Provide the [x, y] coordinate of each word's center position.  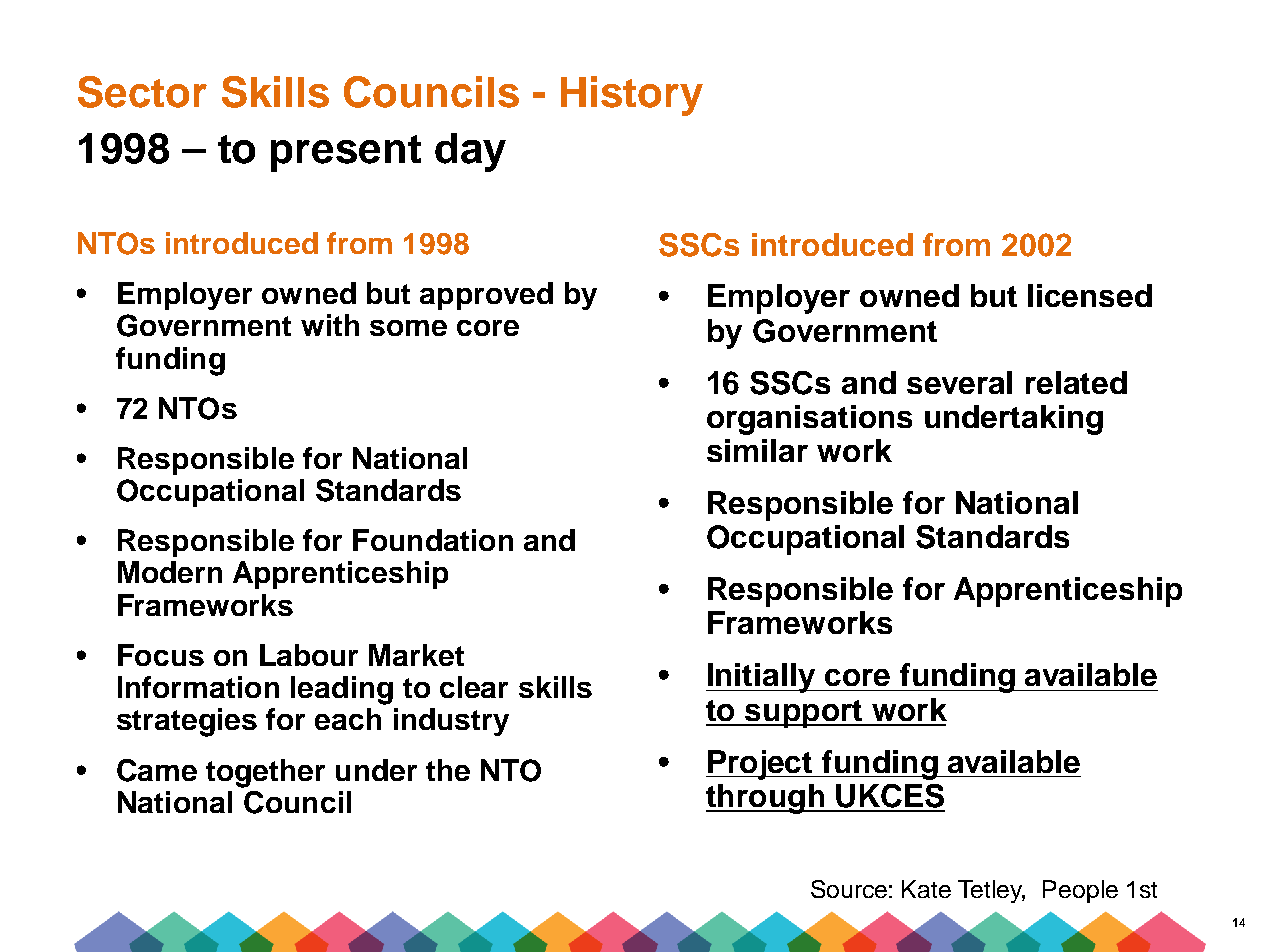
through [766, 799]
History [632, 96]
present [346, 153]
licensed [1090, 295]
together [265, 773]
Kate [926, 889]
